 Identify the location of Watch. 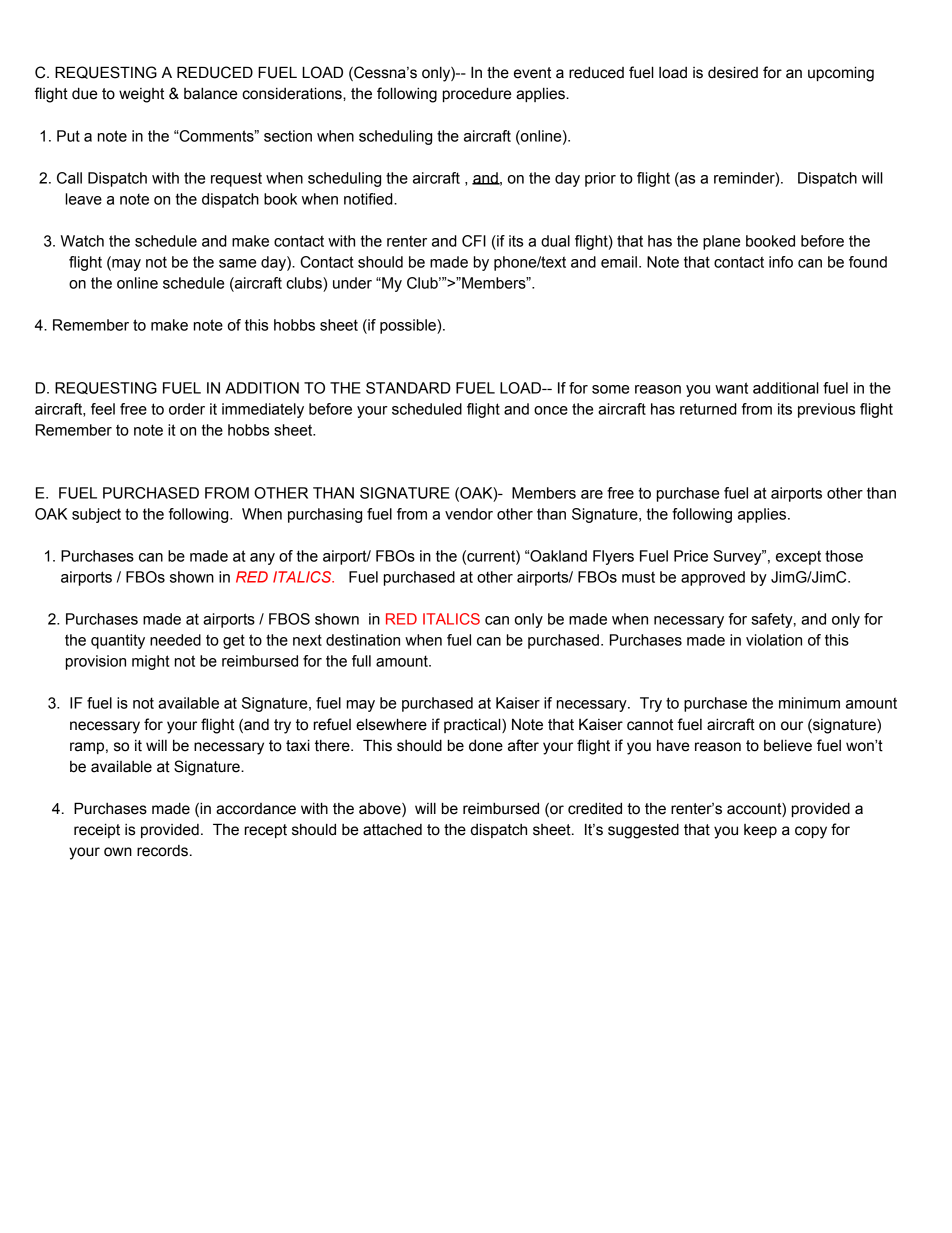
(82, 241).
